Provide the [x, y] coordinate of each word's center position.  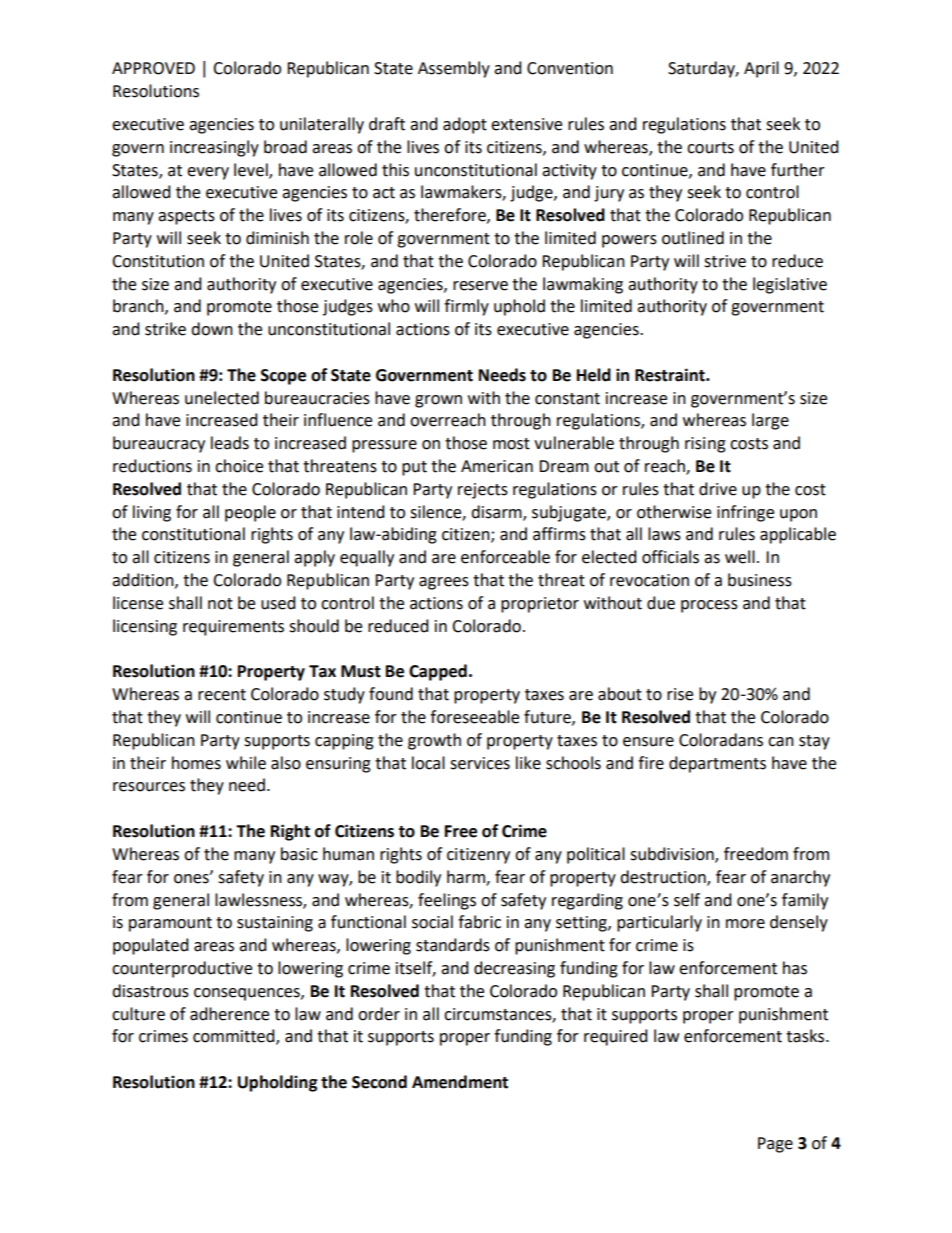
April [761, 69]
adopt [465, 125]
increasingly [214, 148]
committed [235, 1037]
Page [775, 1145]
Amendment [460, 1082]
